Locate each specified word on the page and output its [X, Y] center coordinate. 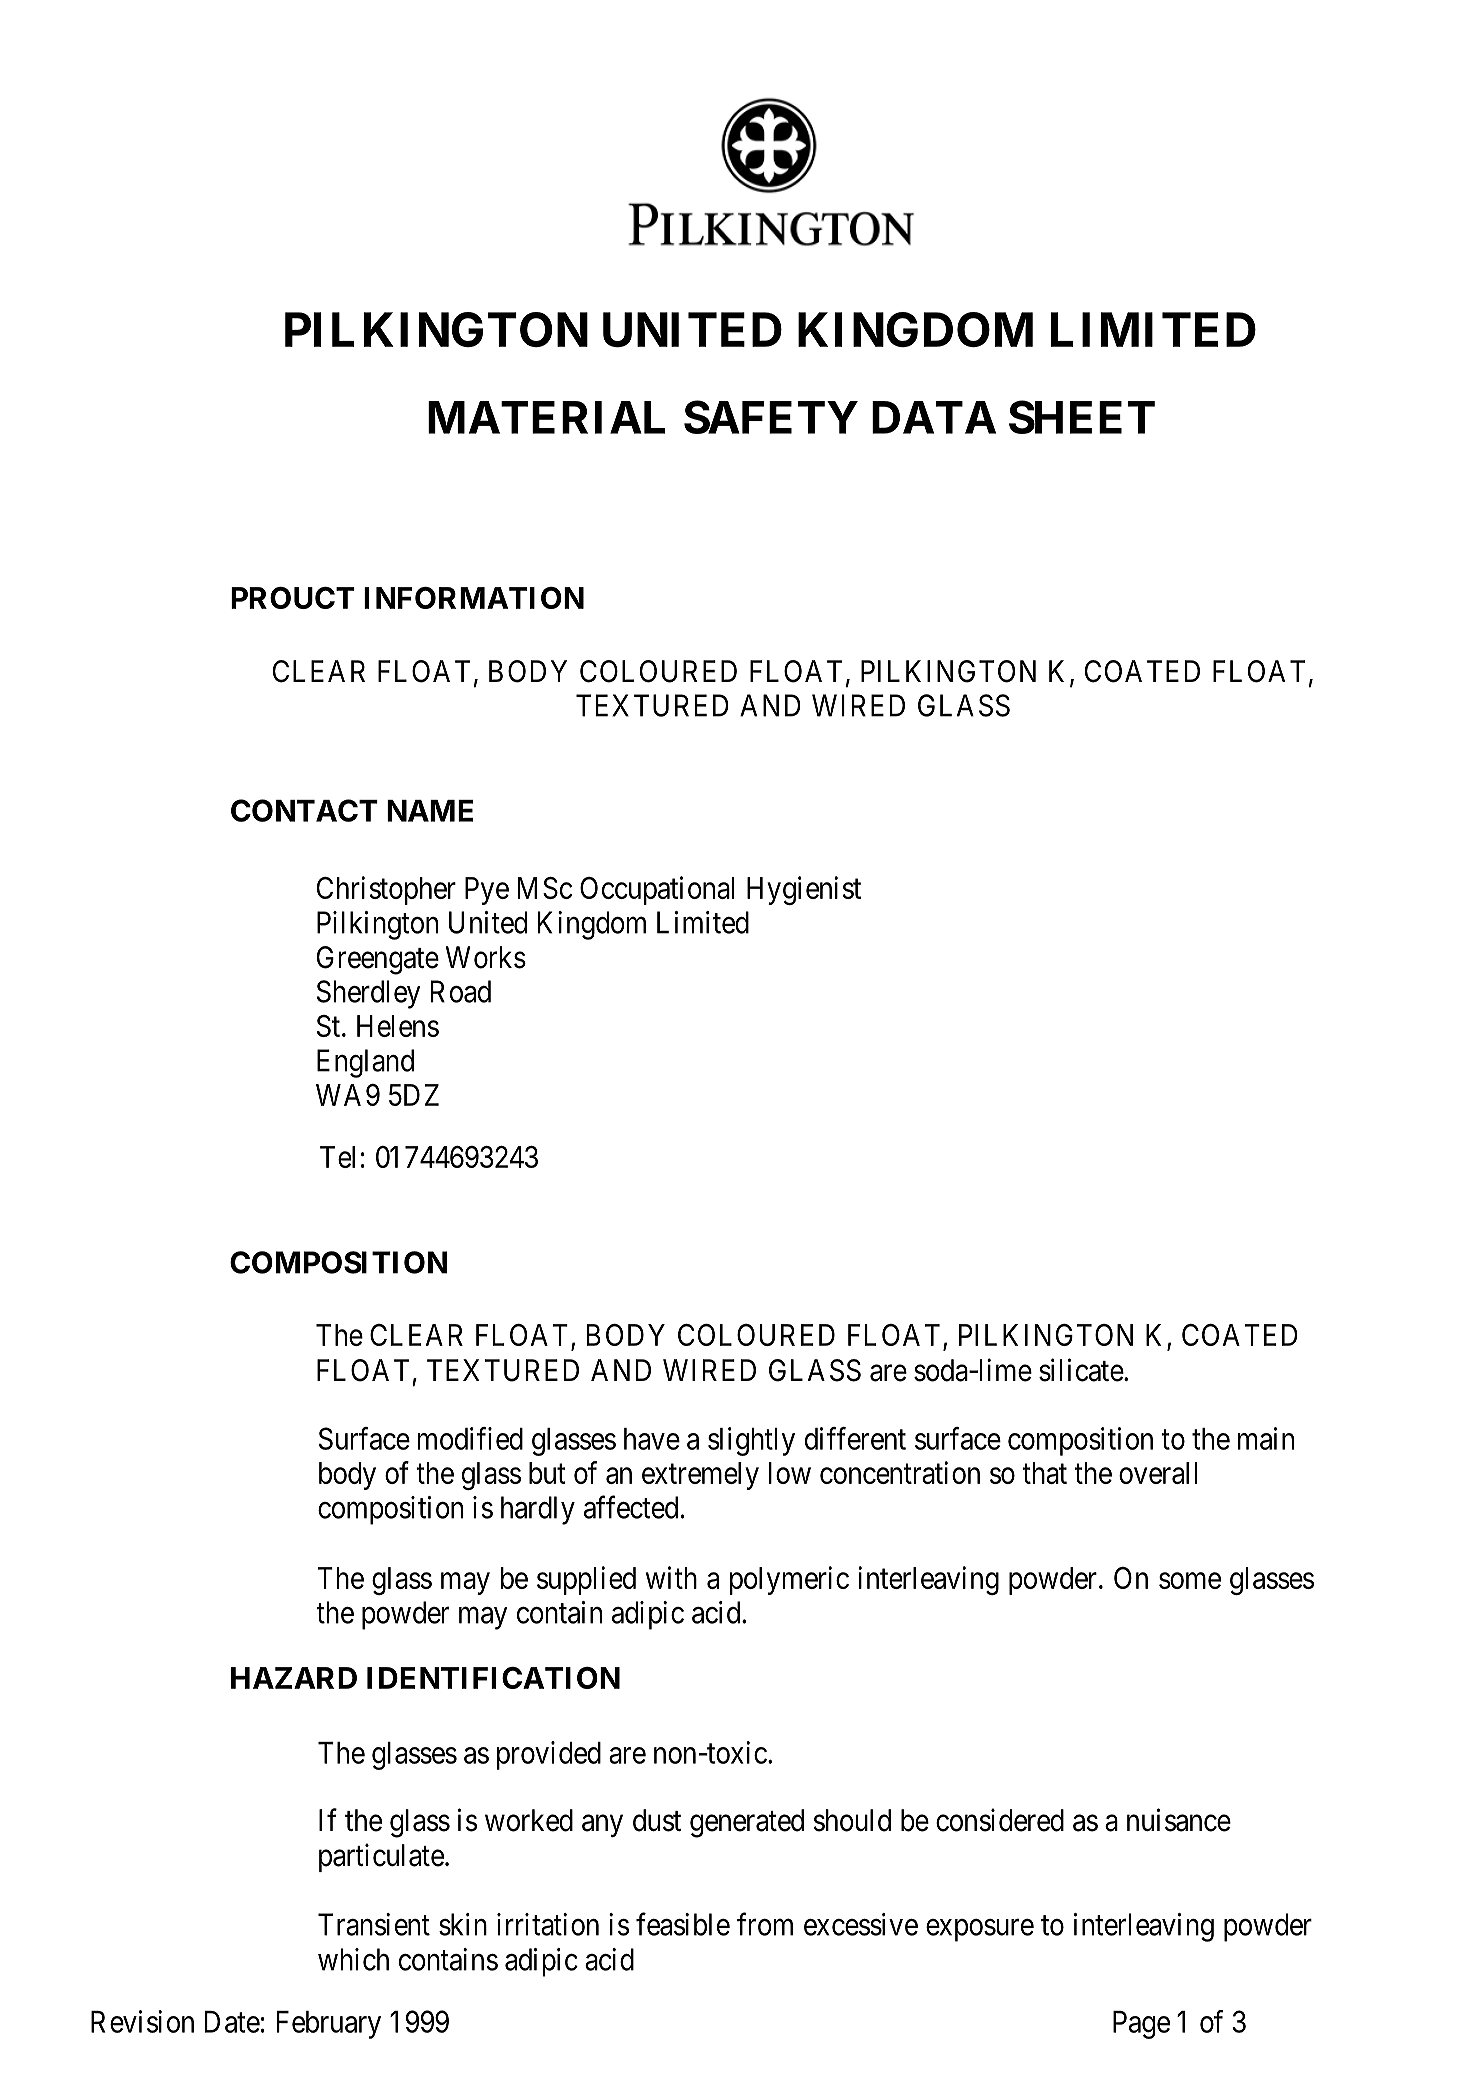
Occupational [657, 890]
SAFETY [771, 417]
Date [232, 2022]
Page [1141, 2025]
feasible [683, 1924]
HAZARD [294, 1678]
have [652, 1439]
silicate [1081, 1370]
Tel [337, 1157]
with [671, 1577]
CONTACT [304, 810]
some [1190, 1581]
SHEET [1082, 417]
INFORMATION [474, 598]
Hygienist [804, 890]
